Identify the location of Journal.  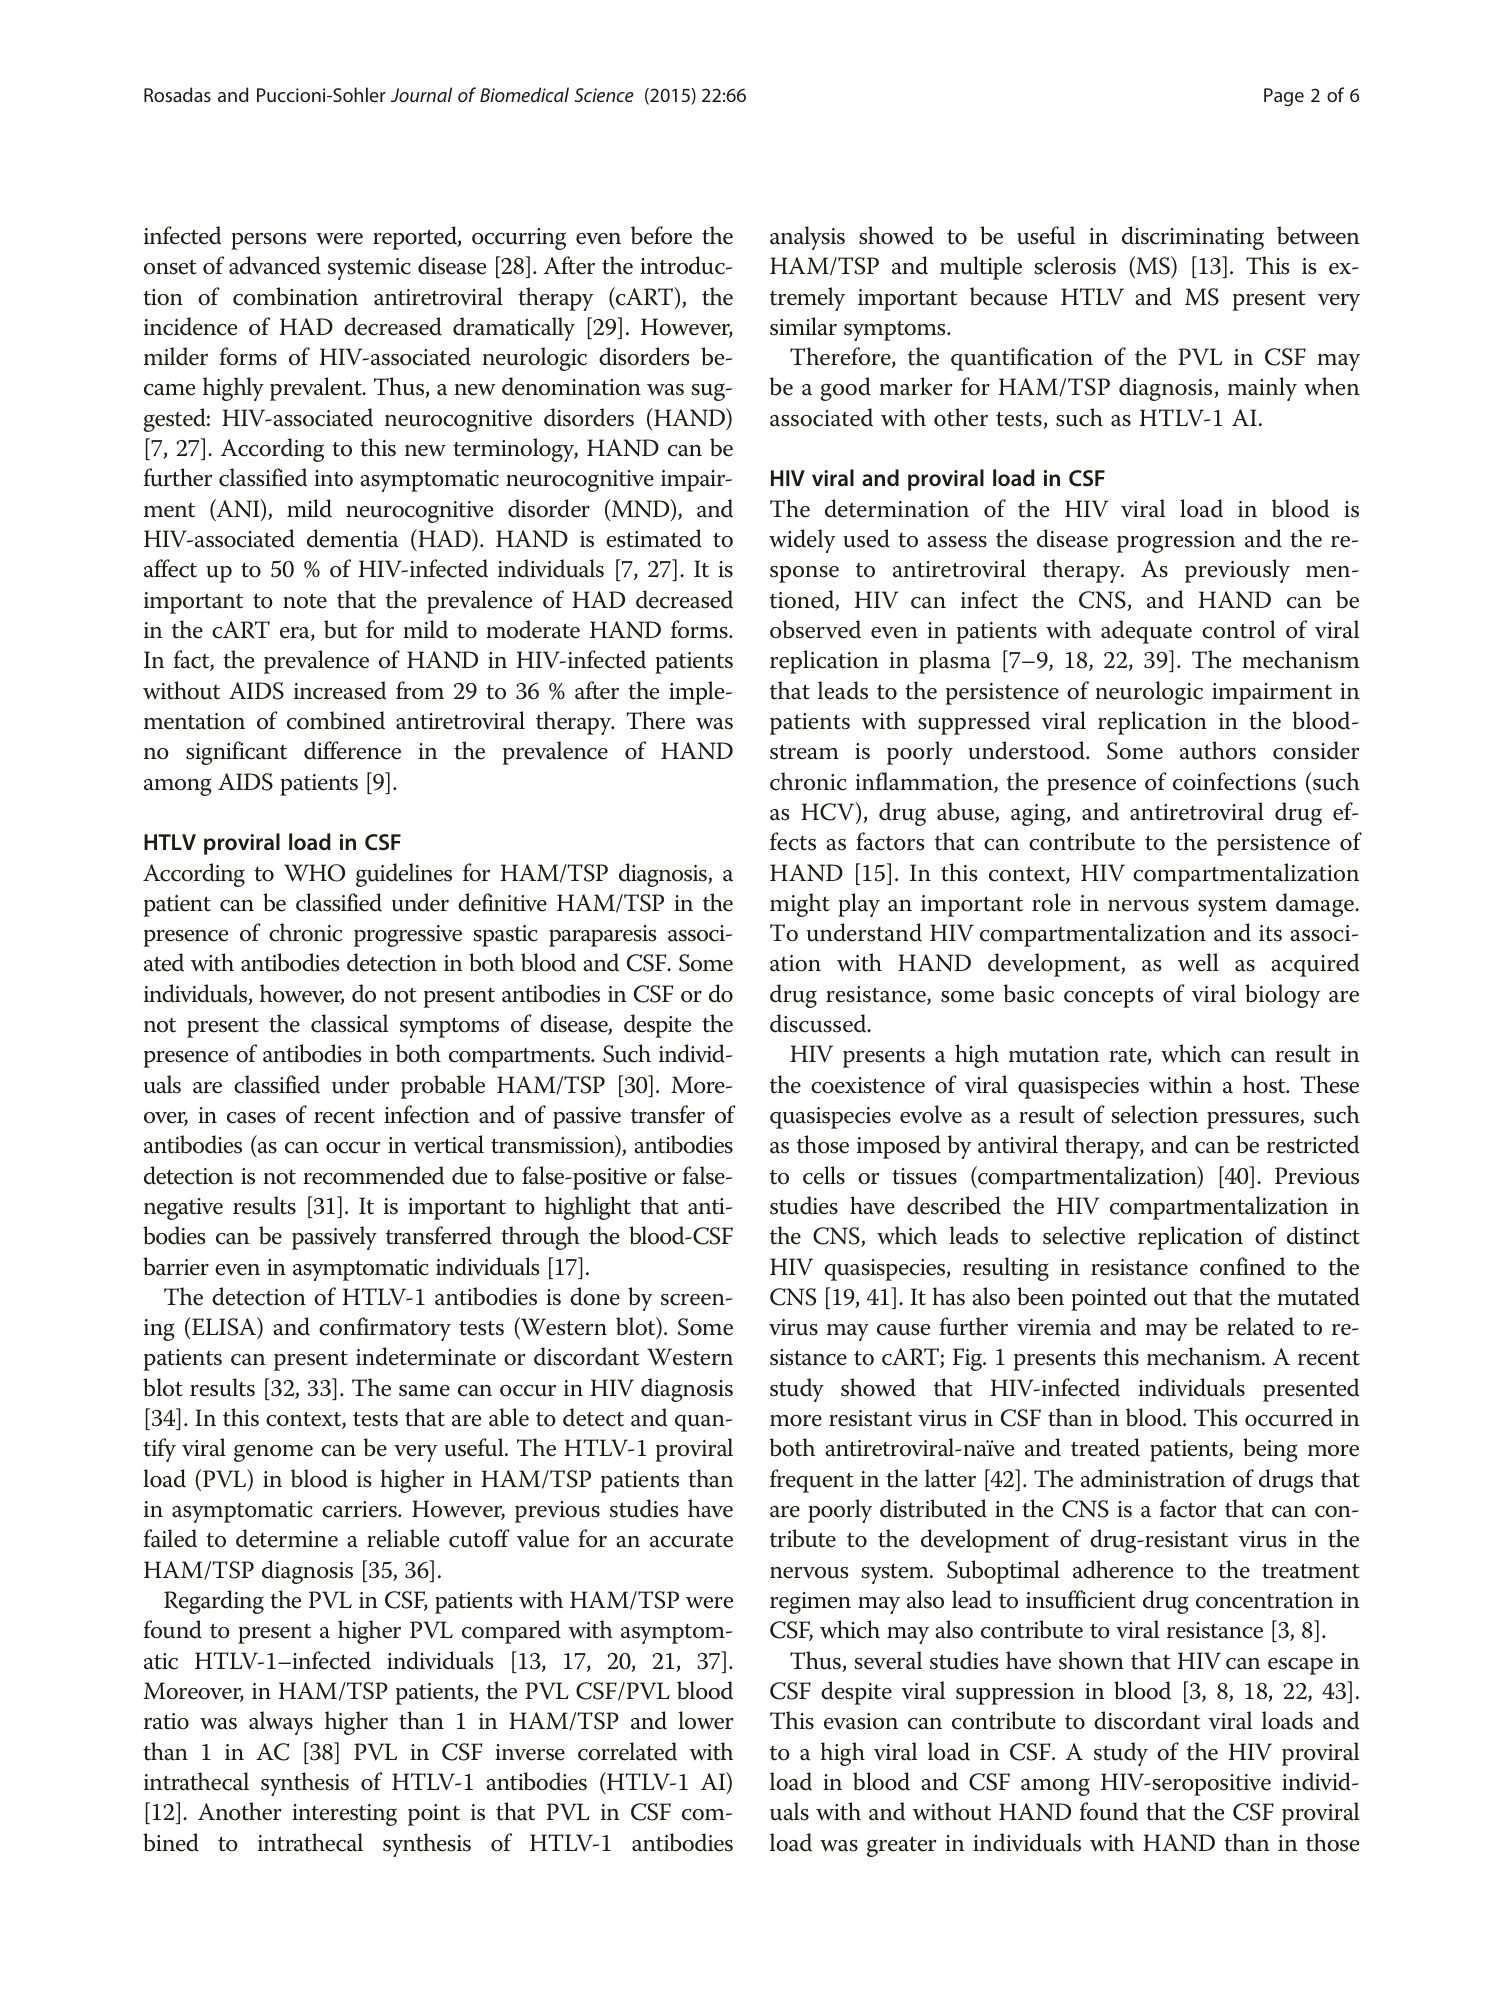
(421, 94).
